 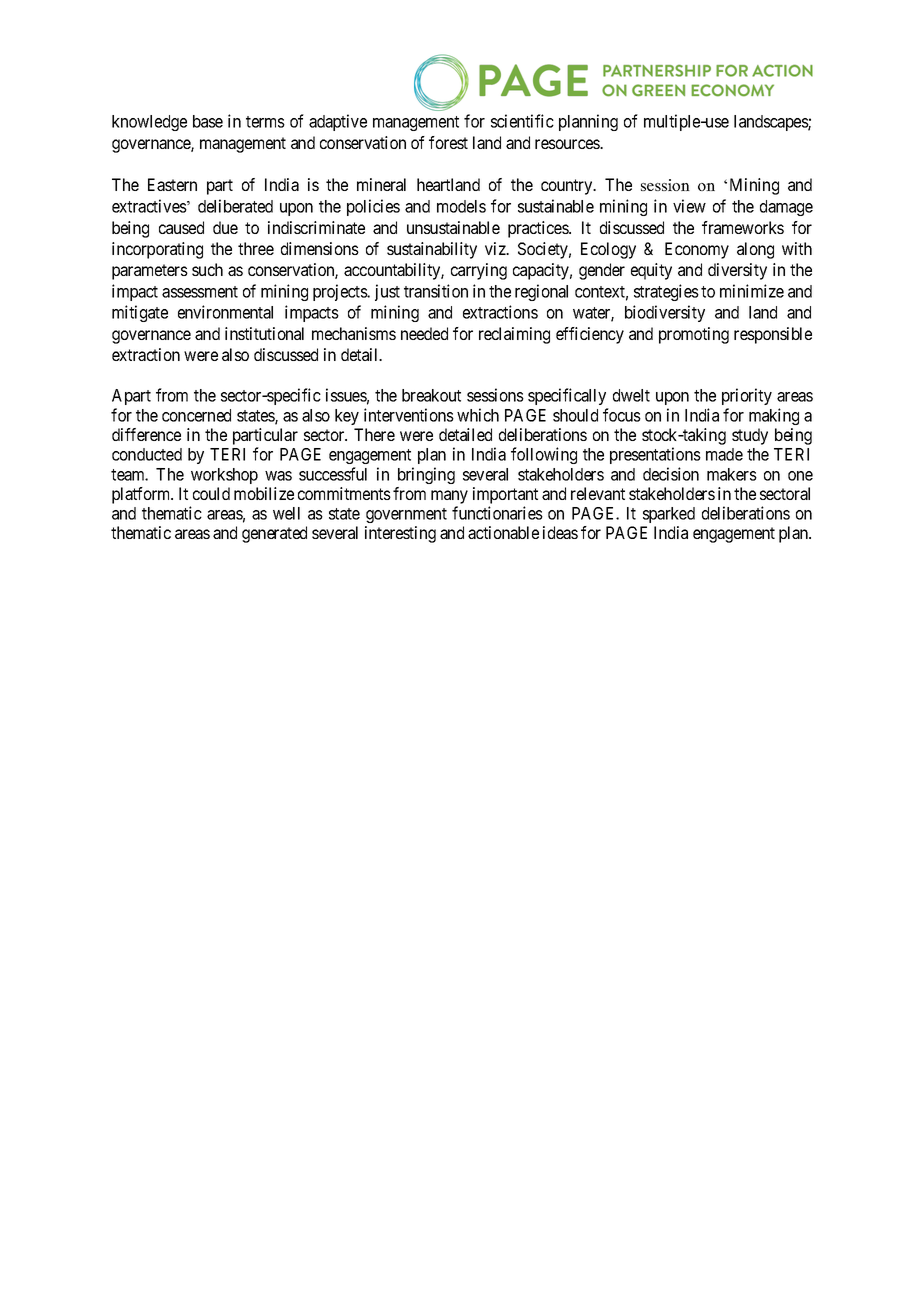 What do you see at coordinates (522, 121) in the screenshot?
I see `scientific` at bounding box center [522, 121].
